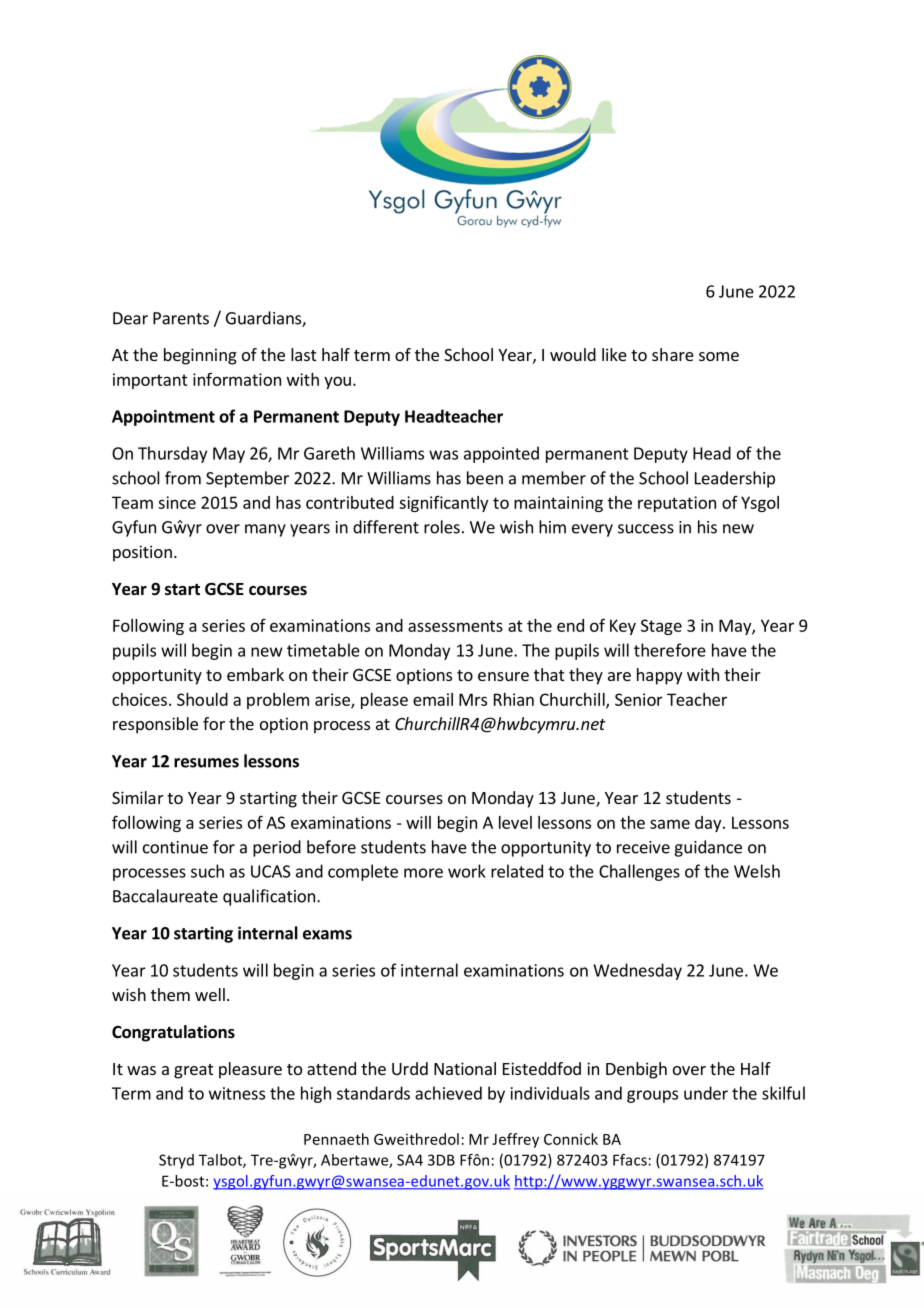  What do you see at coordinates (181, 318) in the screenshot?
I see `Parents` at bounding box center [181, 318].
